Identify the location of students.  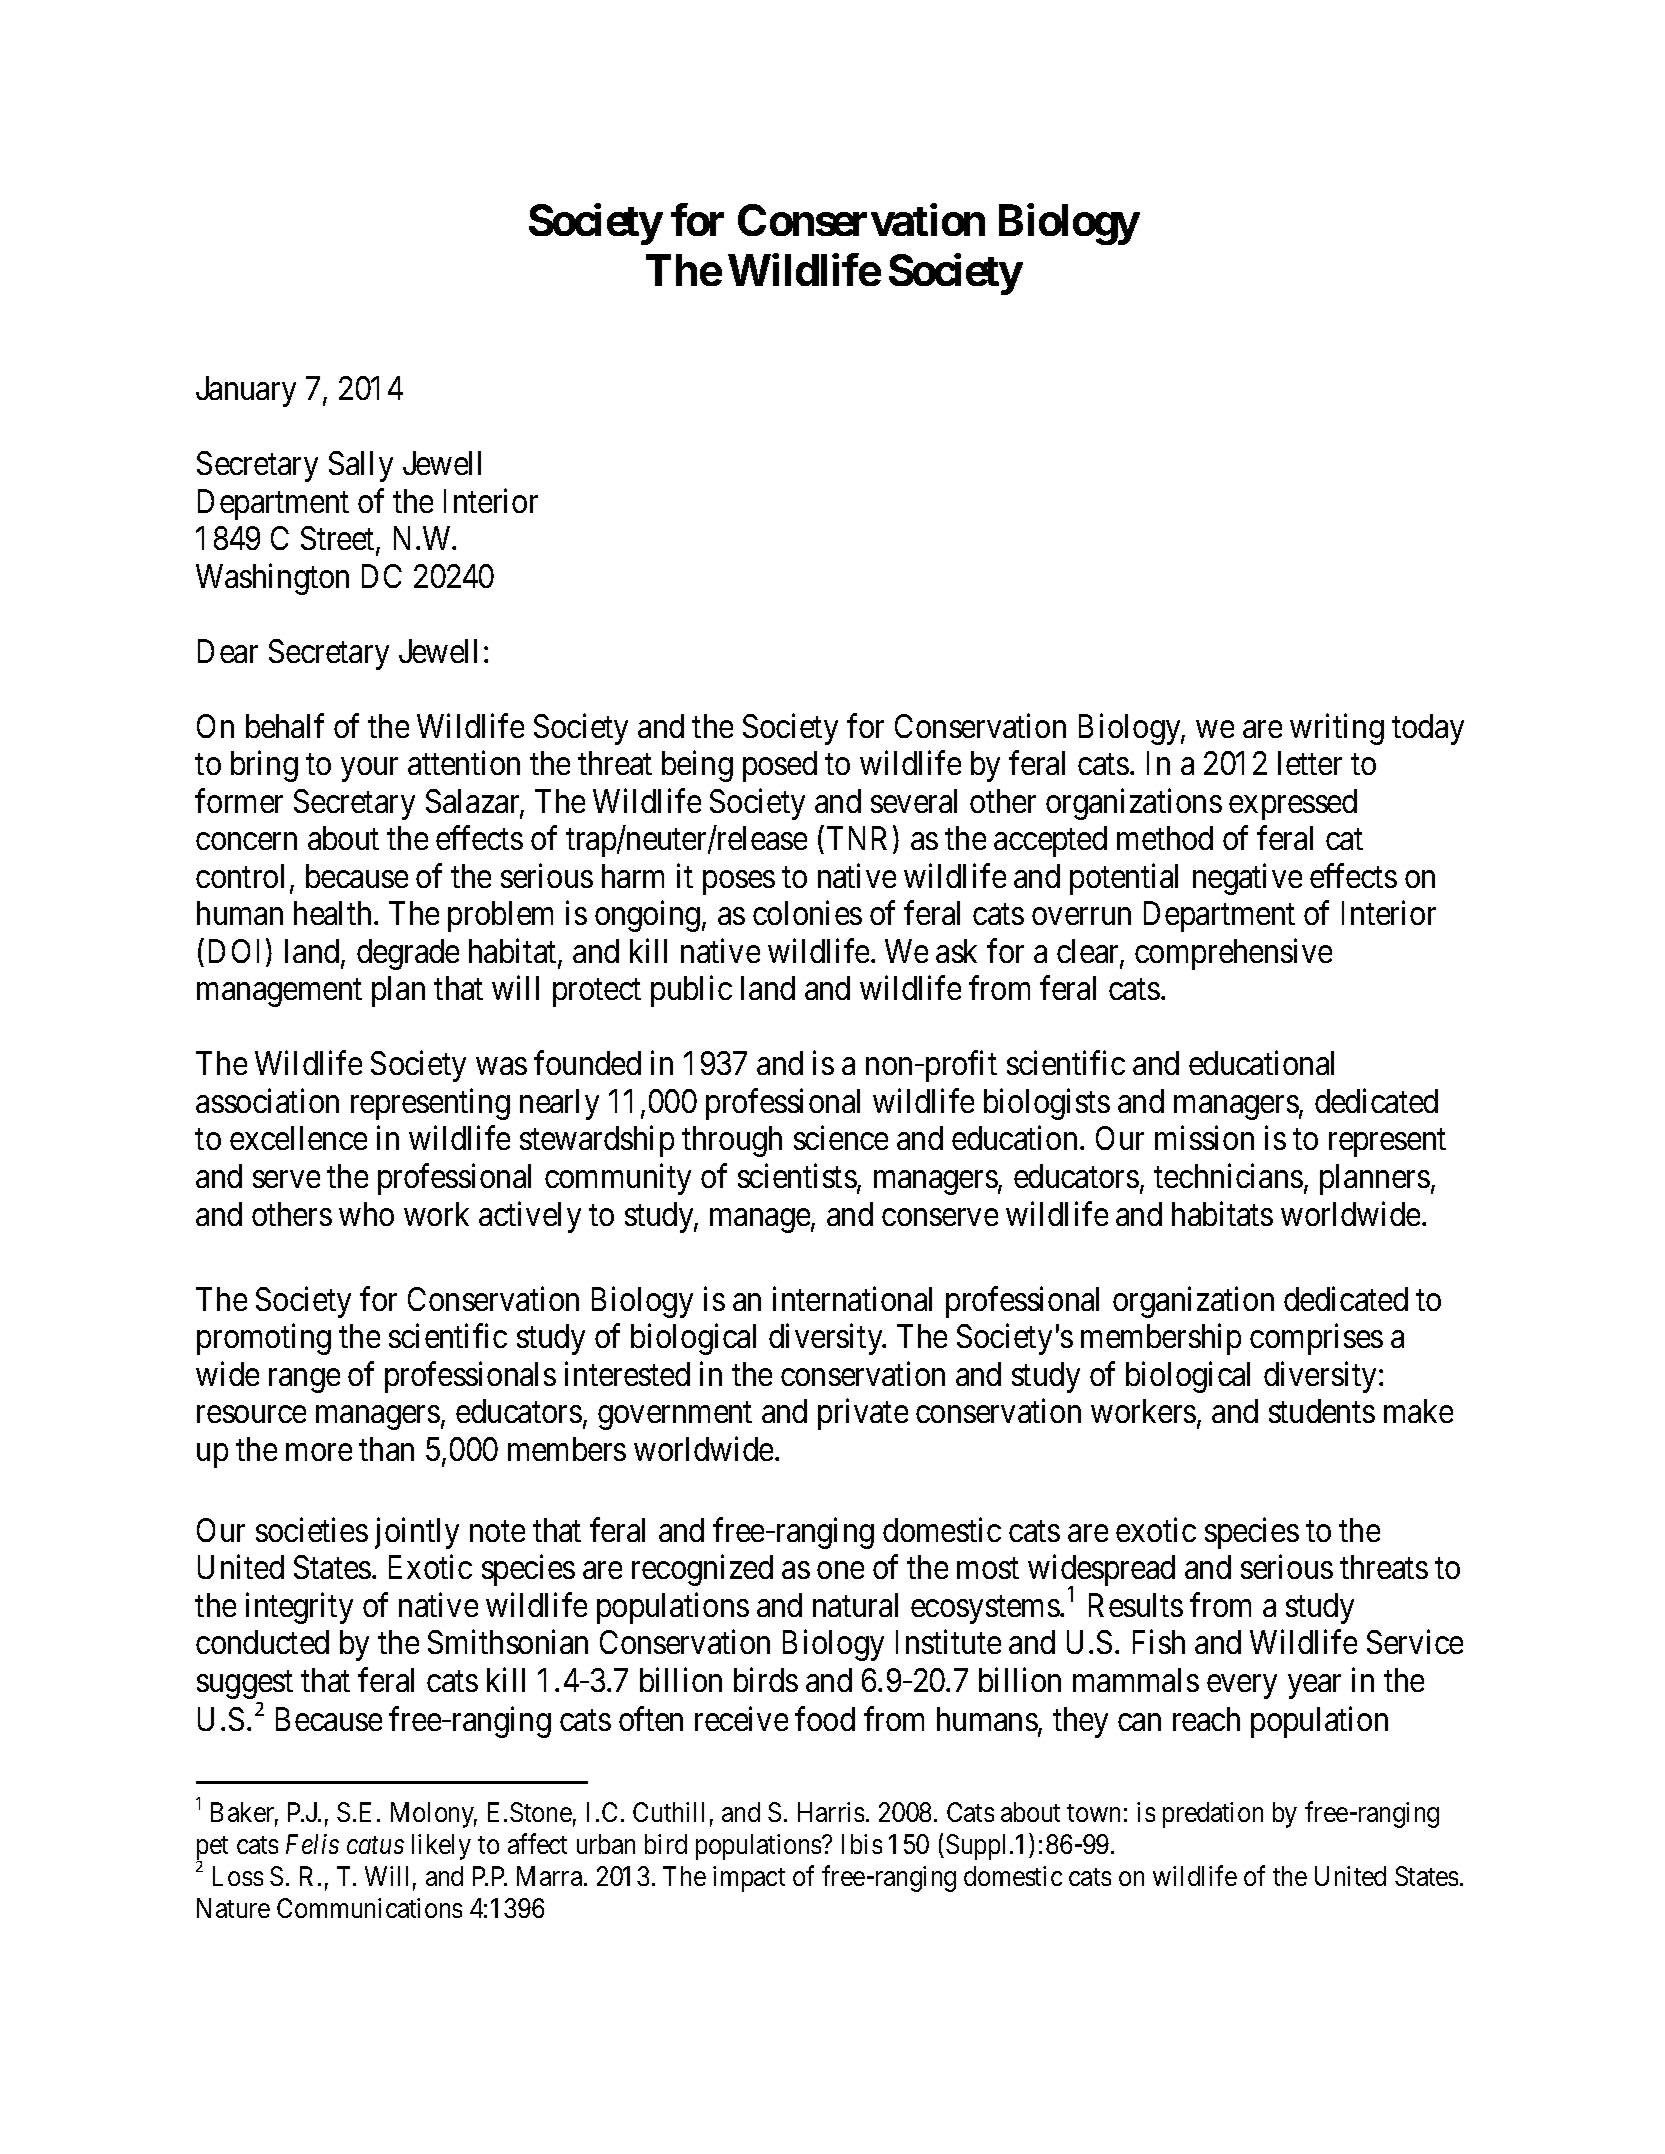
(1322, 1411).
